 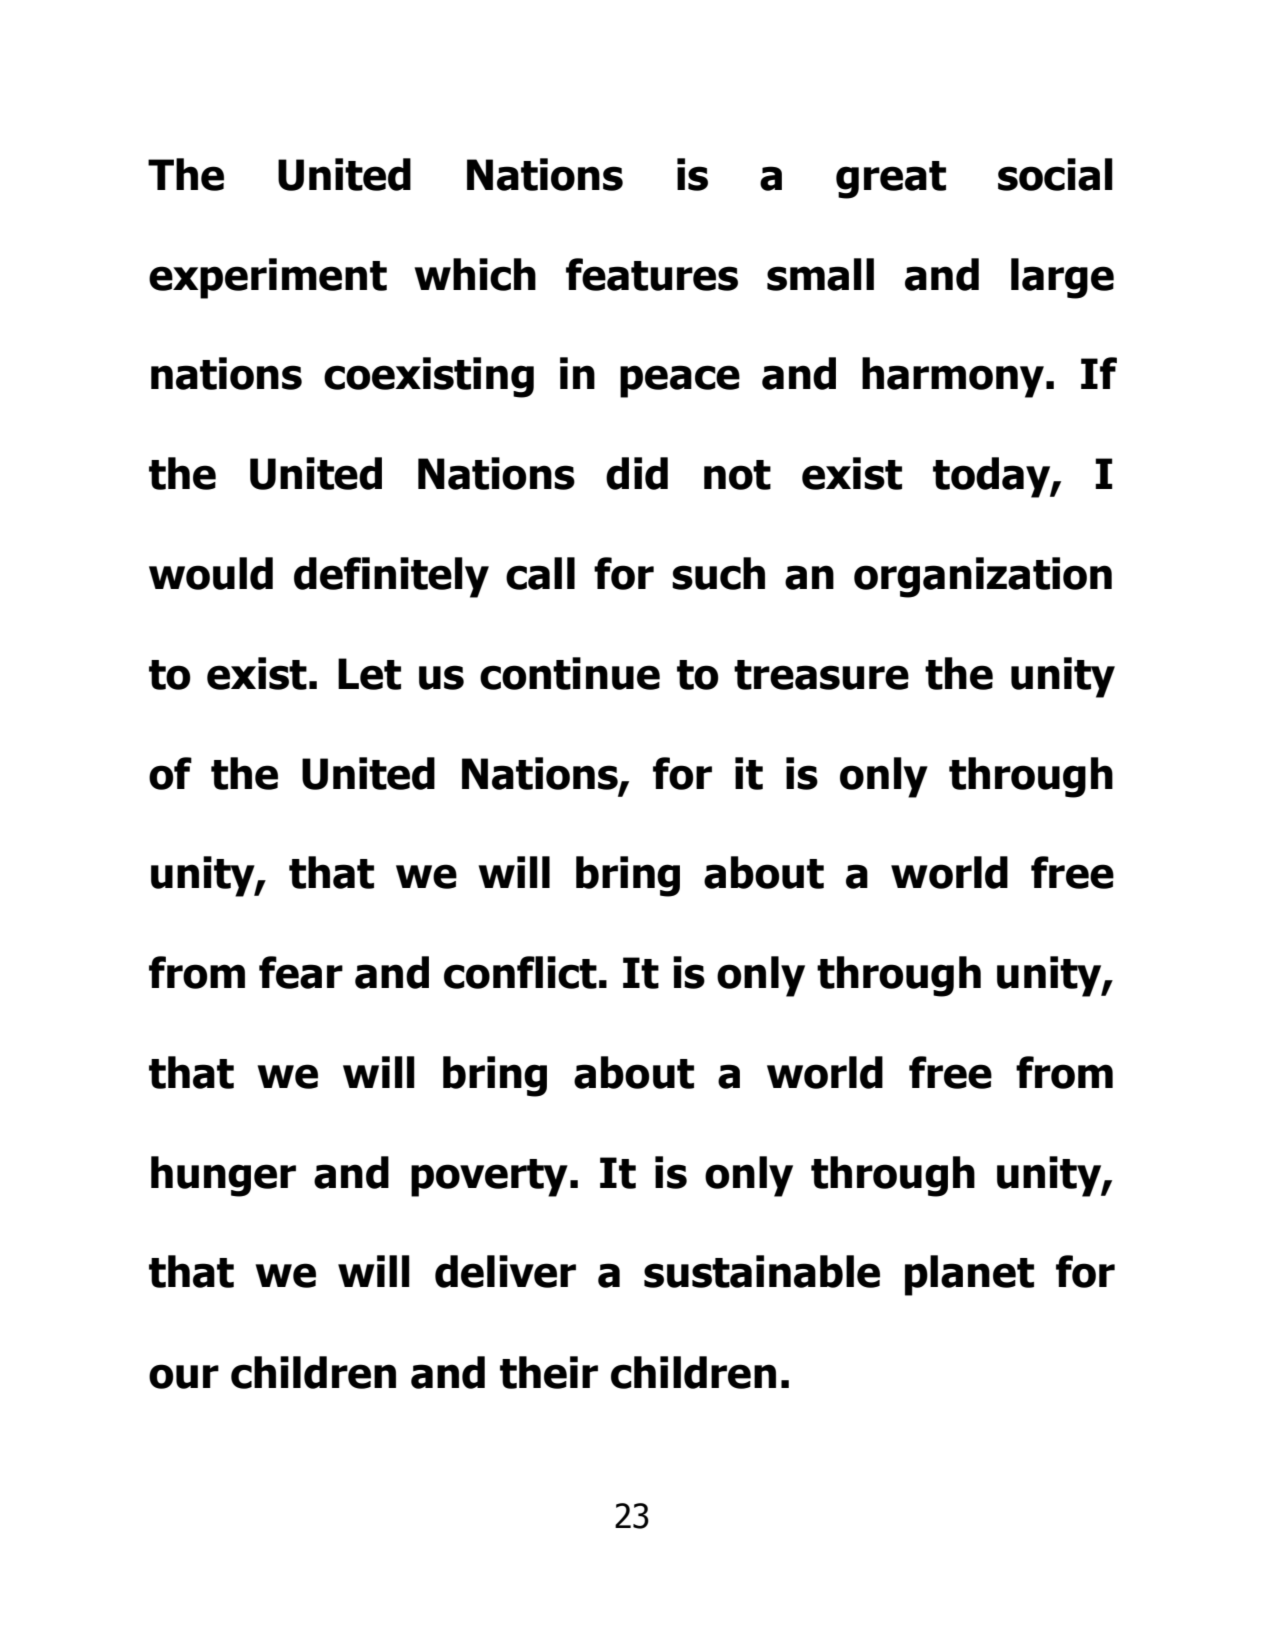 What do you see at coordinates (821, 675) in the document?
I see `treasure` at bounding box center [821, 675].
